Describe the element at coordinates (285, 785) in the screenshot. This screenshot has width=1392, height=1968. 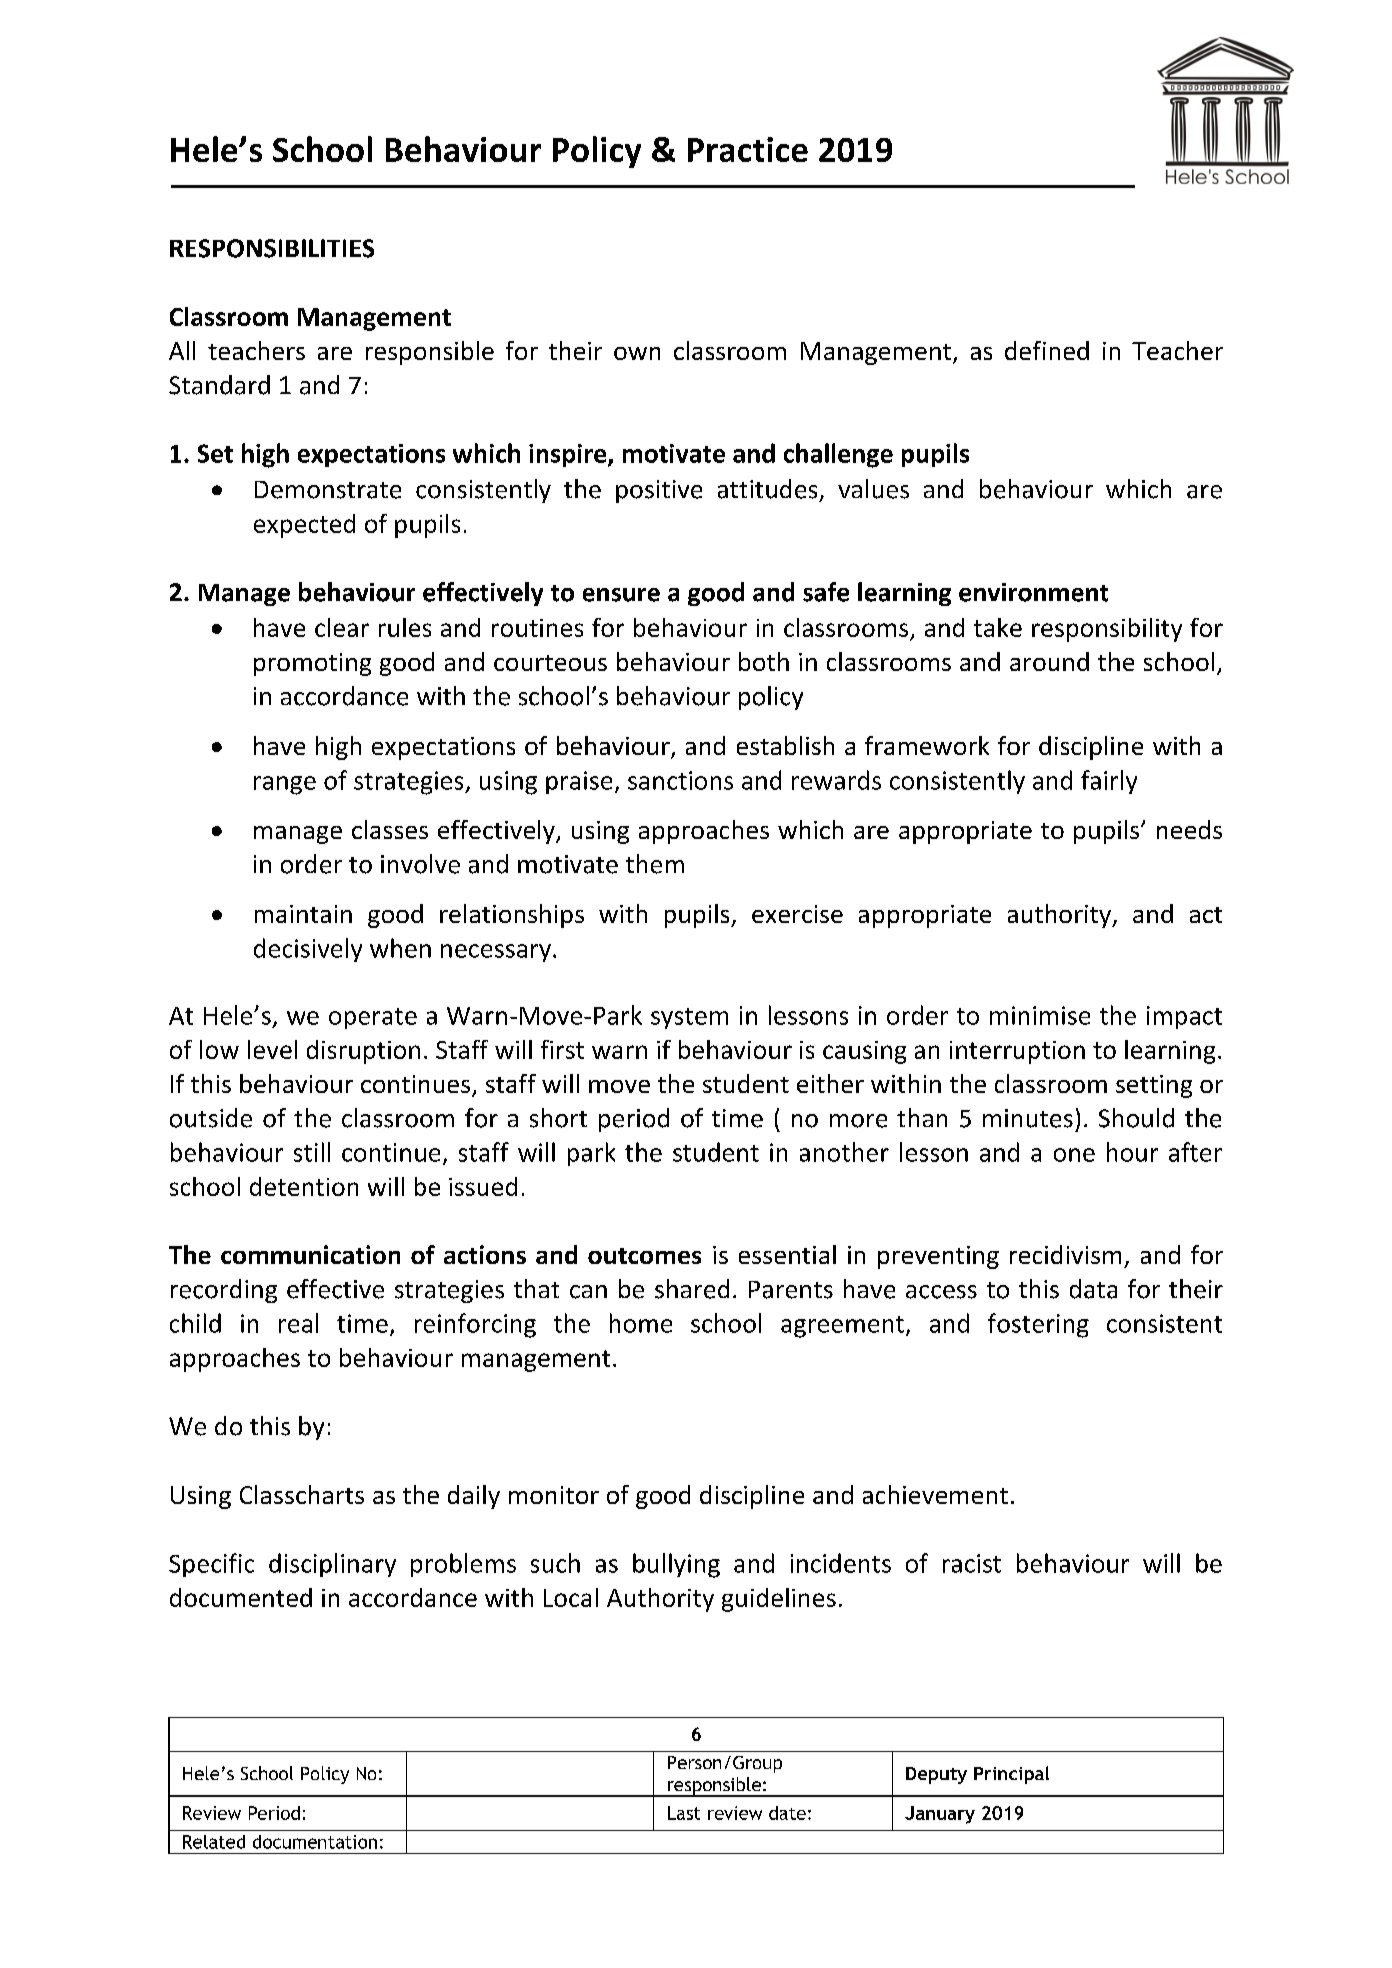
I see `range` at that location.
